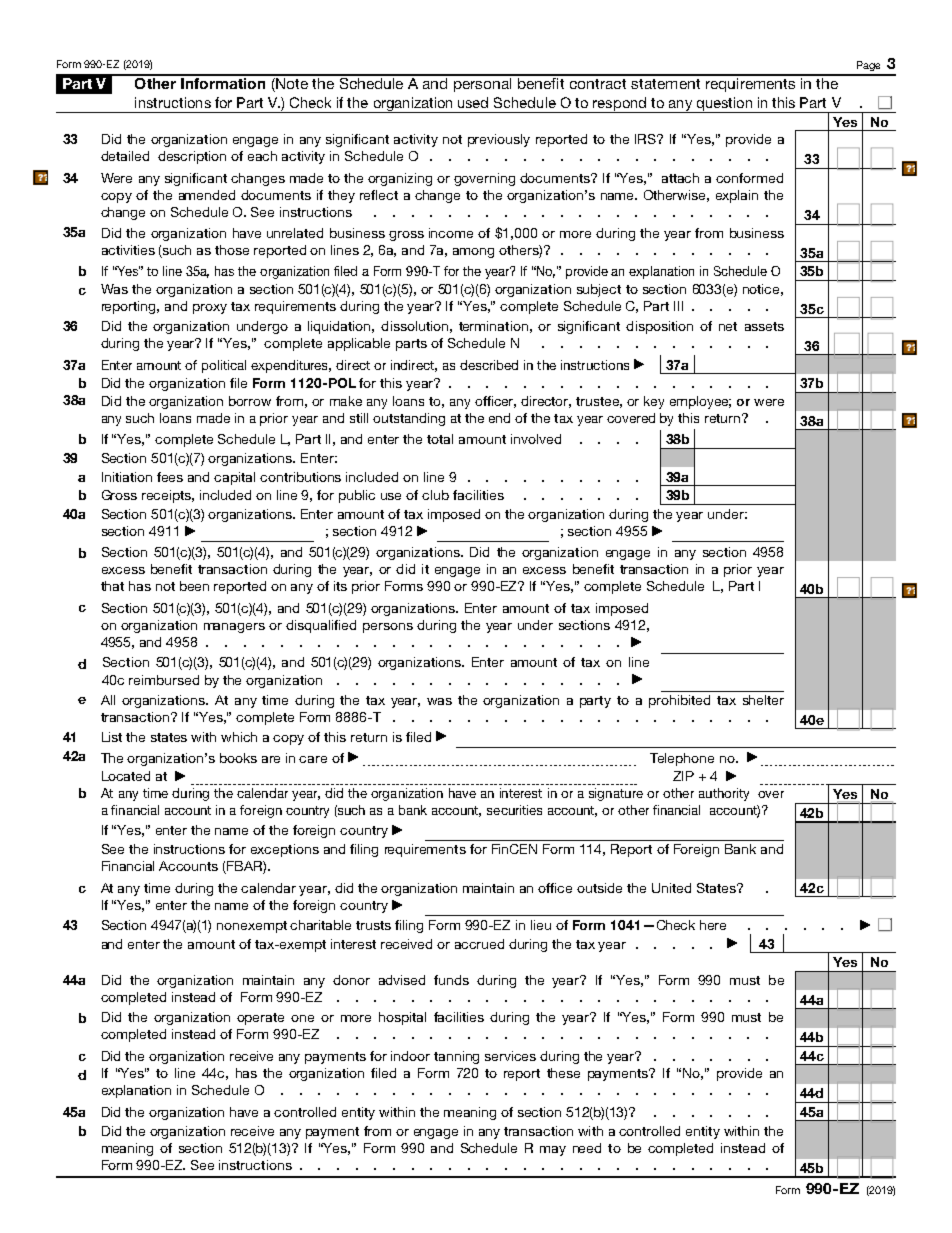 The width and height of the screenshot is (952, 1233). Describe the element at coordinates (224, 366) in the screenshot. I see `political` at that location.
